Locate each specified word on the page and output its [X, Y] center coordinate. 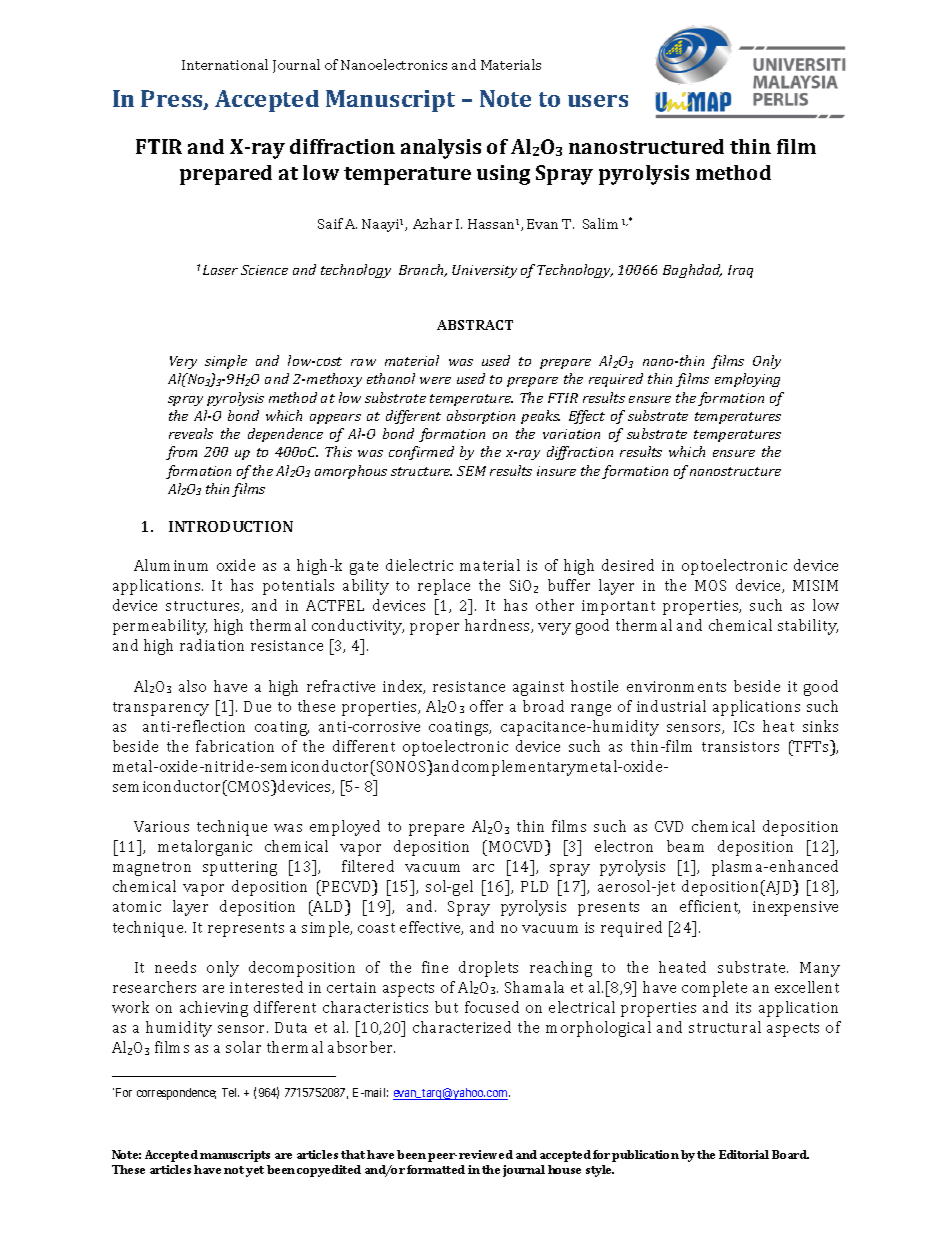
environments [676, 686]
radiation [212, 645]
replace [444, 587]
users [598, 101]
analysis [441, 149]
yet [255, 1171]
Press [173, 100]
